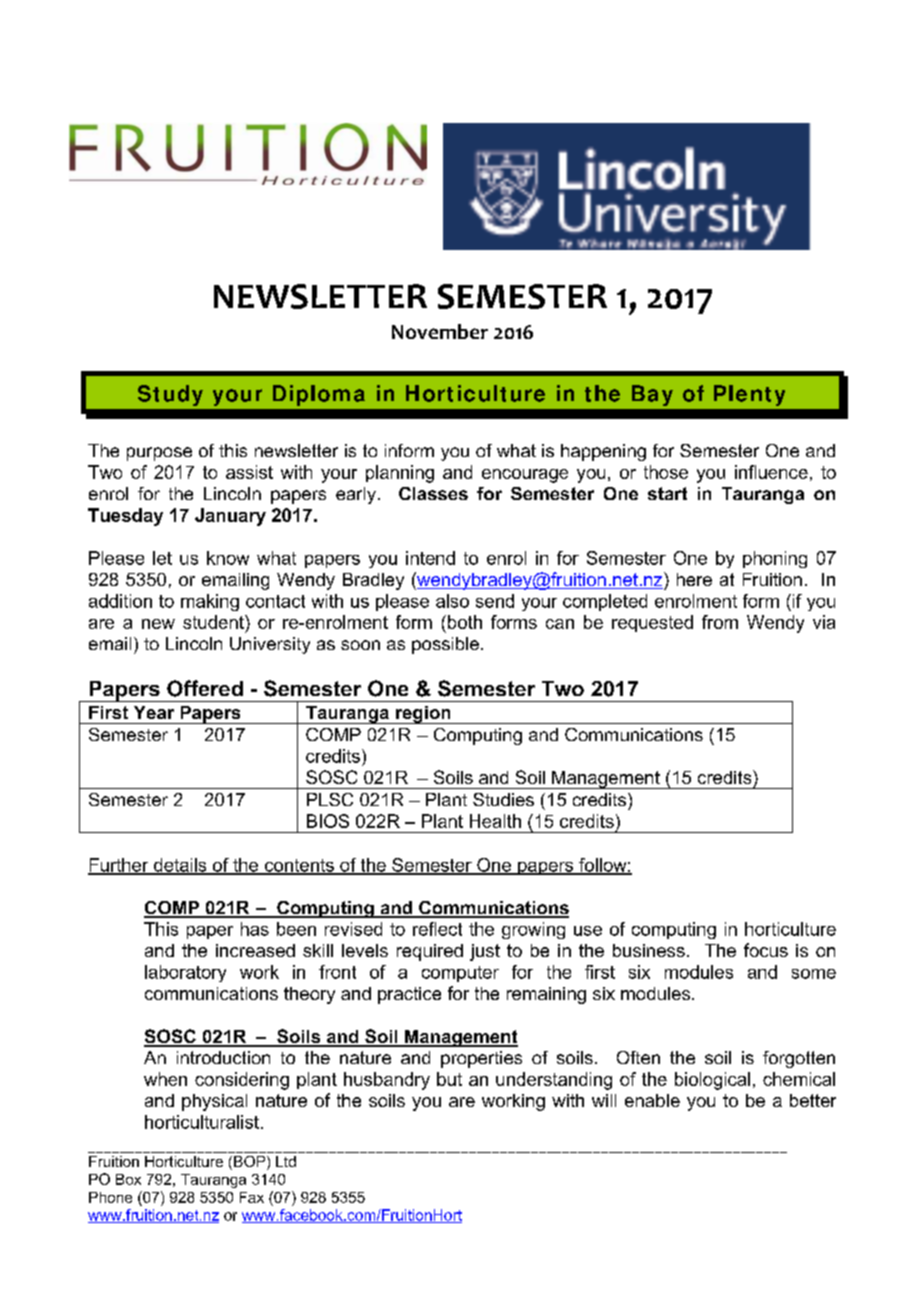 The image size is (924, 1308). Describe the element at coordinates (449, 1079) in the document. I see `but` at that location.
